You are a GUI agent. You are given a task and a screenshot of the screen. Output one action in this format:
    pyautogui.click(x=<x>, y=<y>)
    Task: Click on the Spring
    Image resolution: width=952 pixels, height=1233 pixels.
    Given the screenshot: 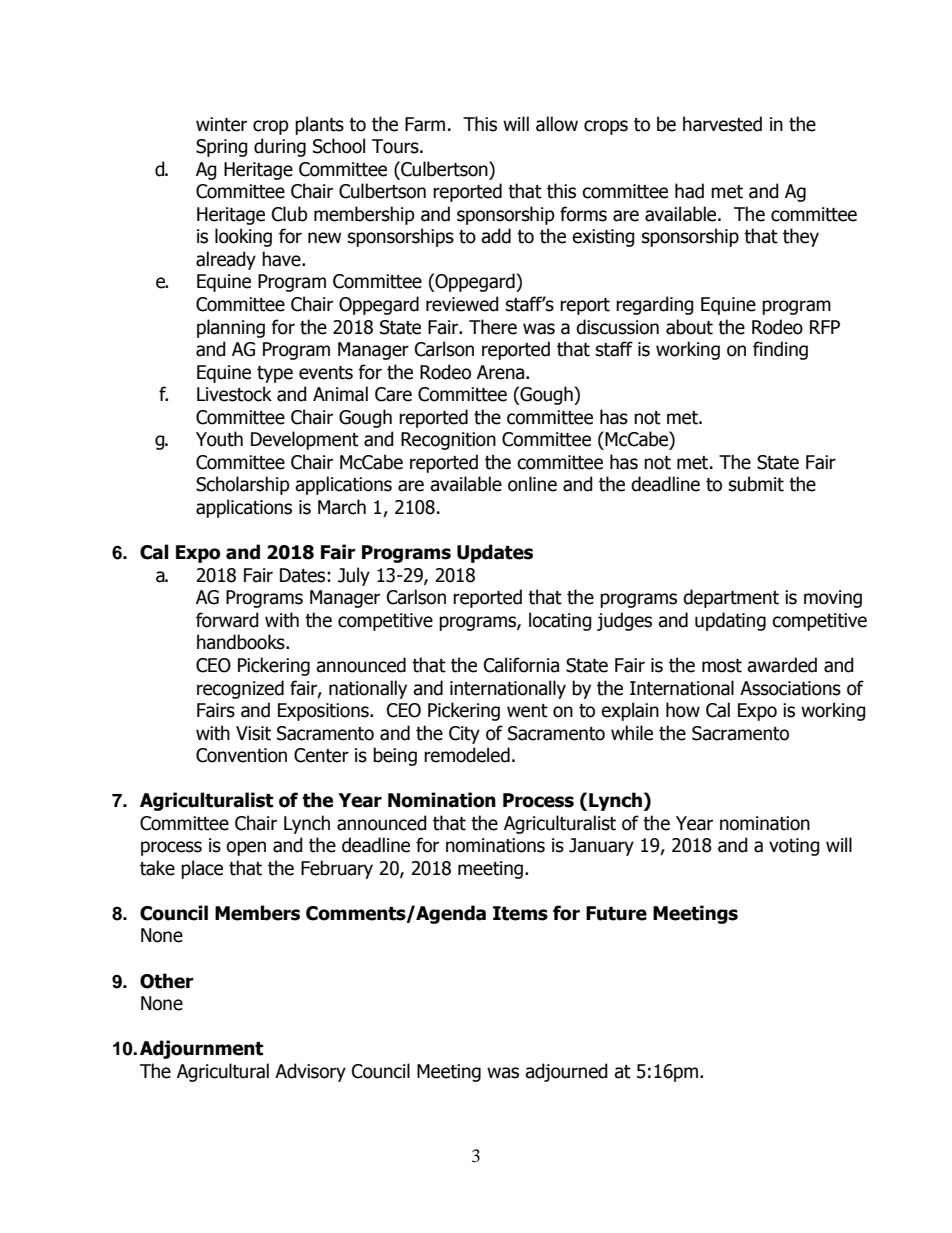 What is the action you would take?
    pyautogui.click(x=222, y=148)
